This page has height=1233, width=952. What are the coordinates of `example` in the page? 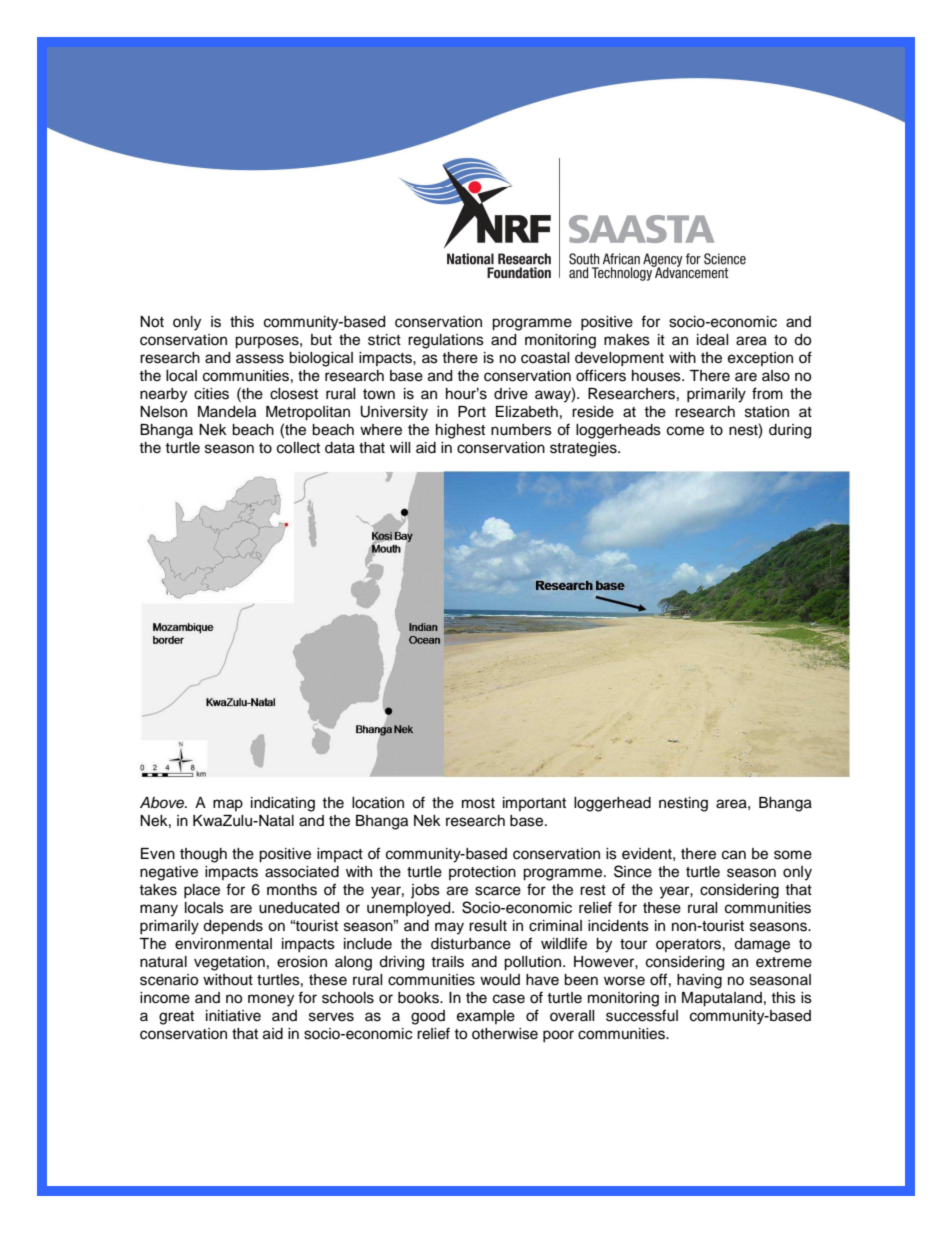 It's located at (486, 1017).
